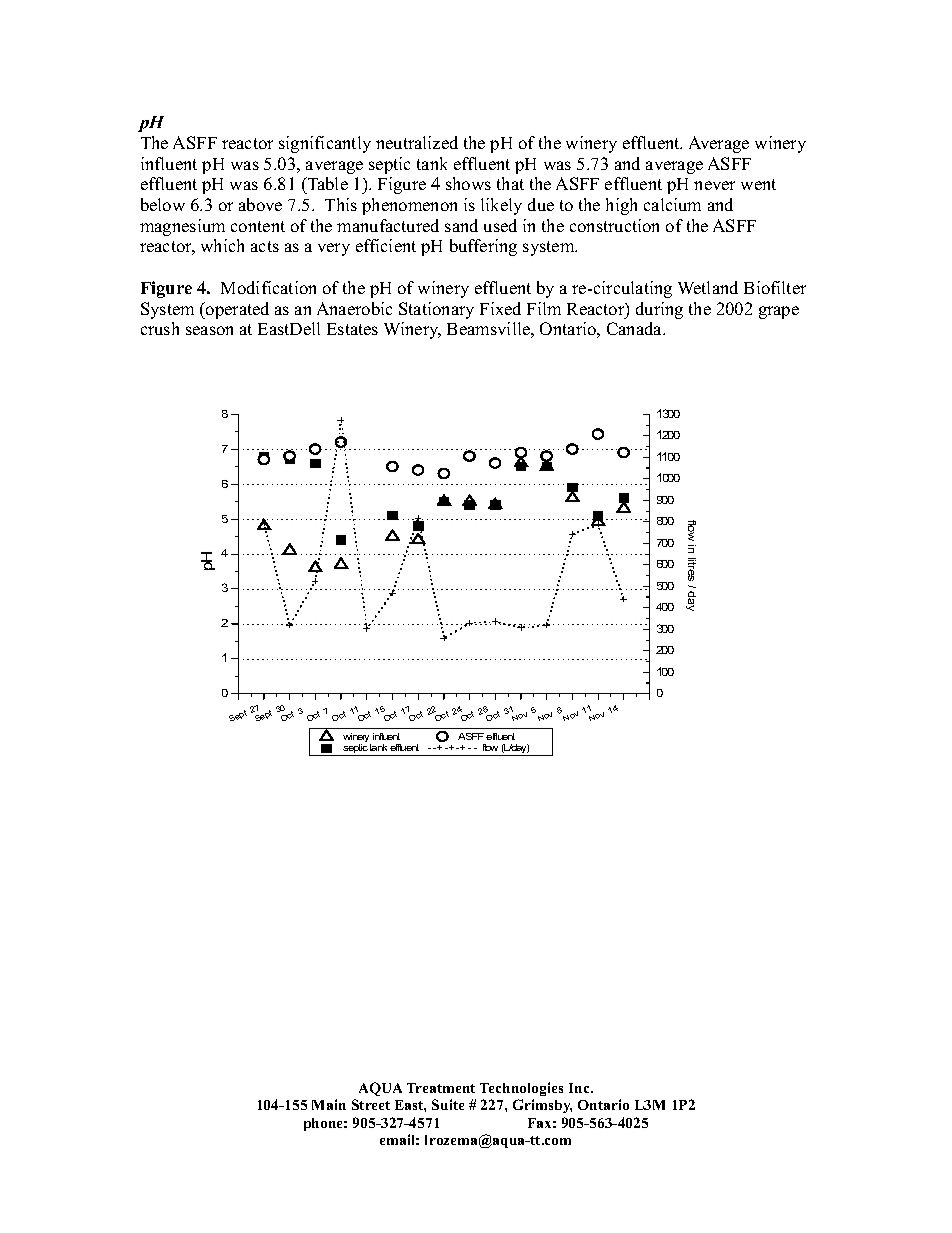  I want to click on Estates, so click(352, 329).
